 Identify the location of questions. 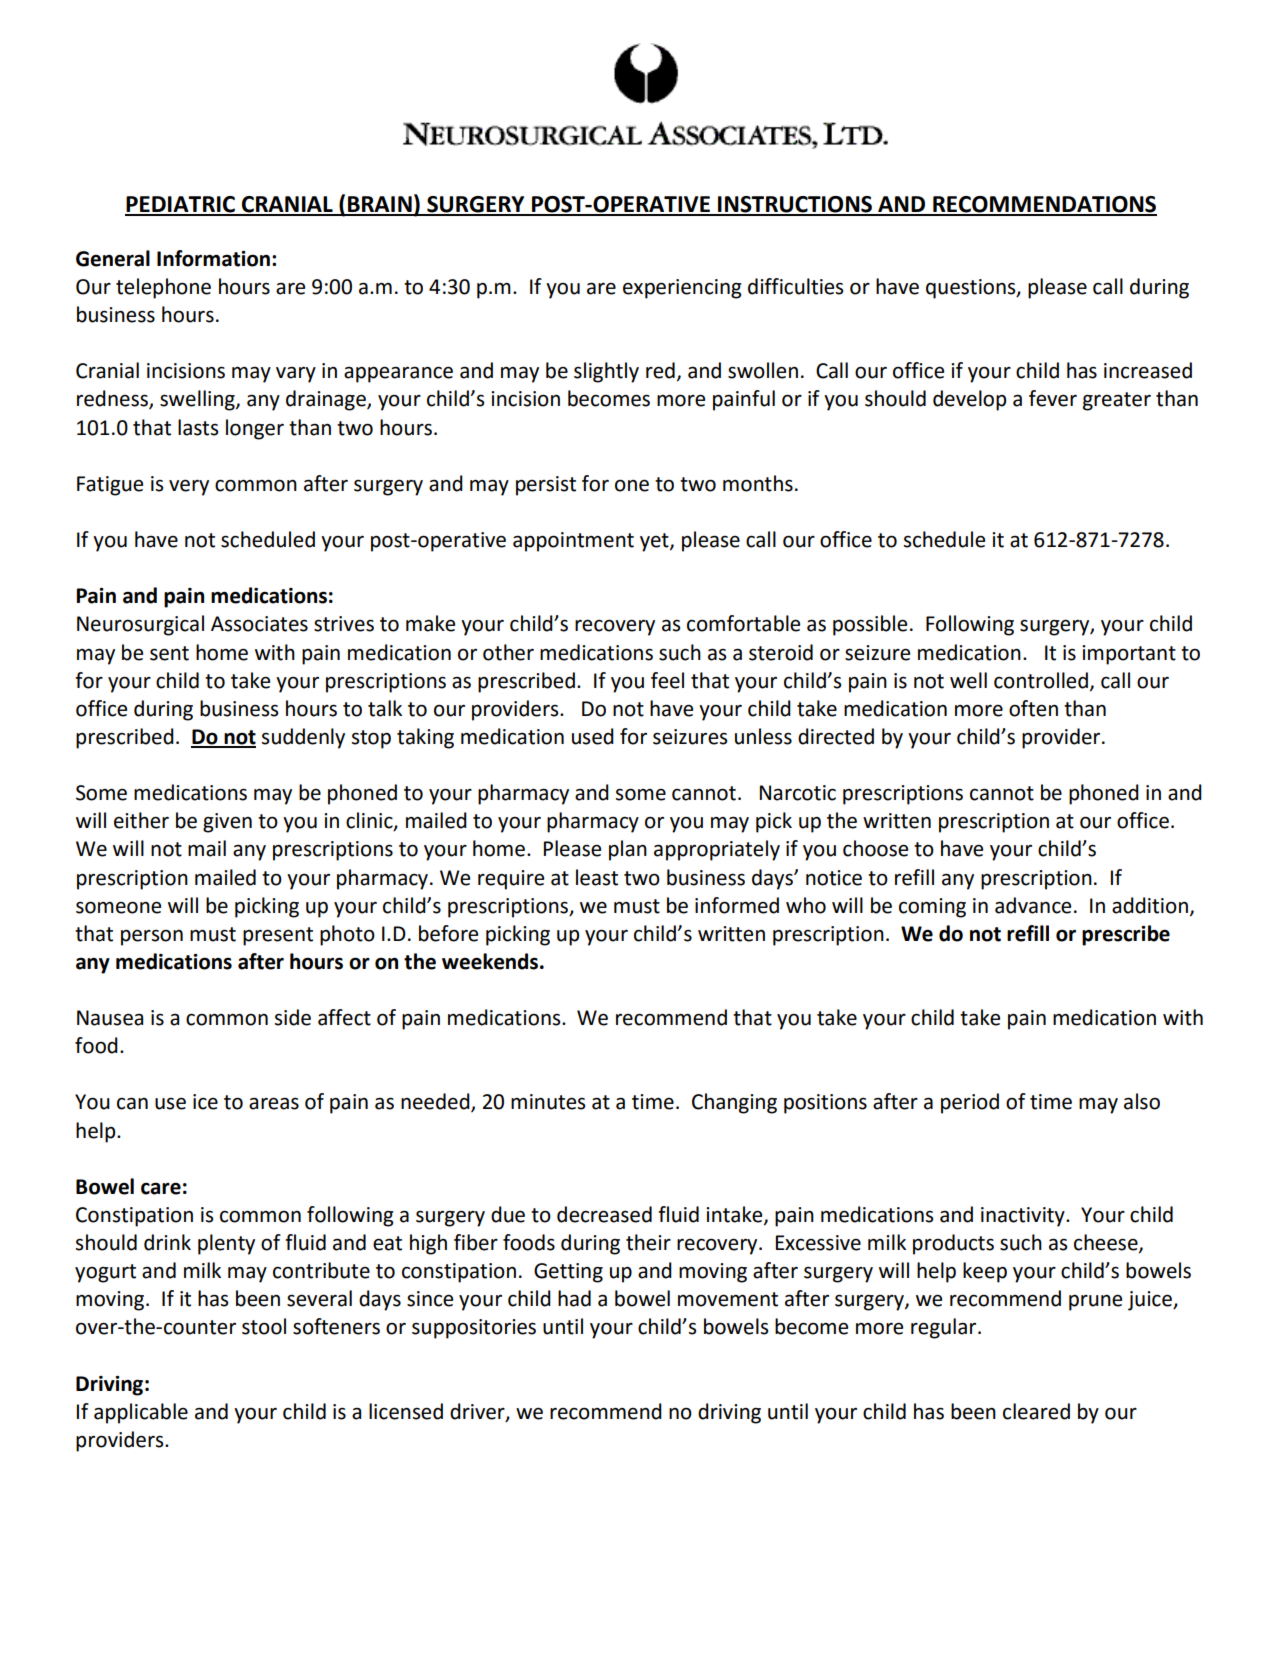
(972, 289).
